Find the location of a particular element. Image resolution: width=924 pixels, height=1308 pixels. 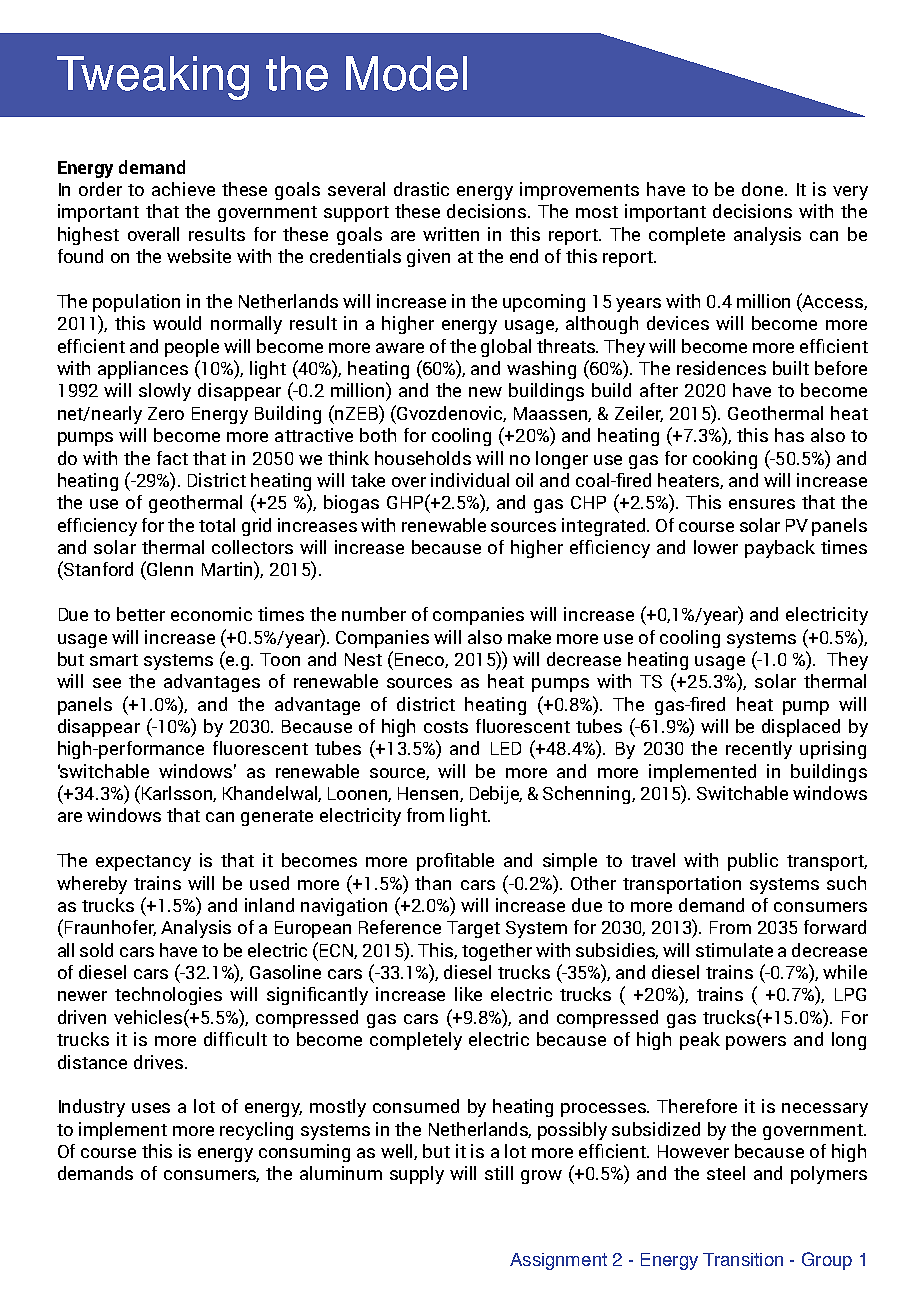

recycling is located at coordinates (256, 1131).
